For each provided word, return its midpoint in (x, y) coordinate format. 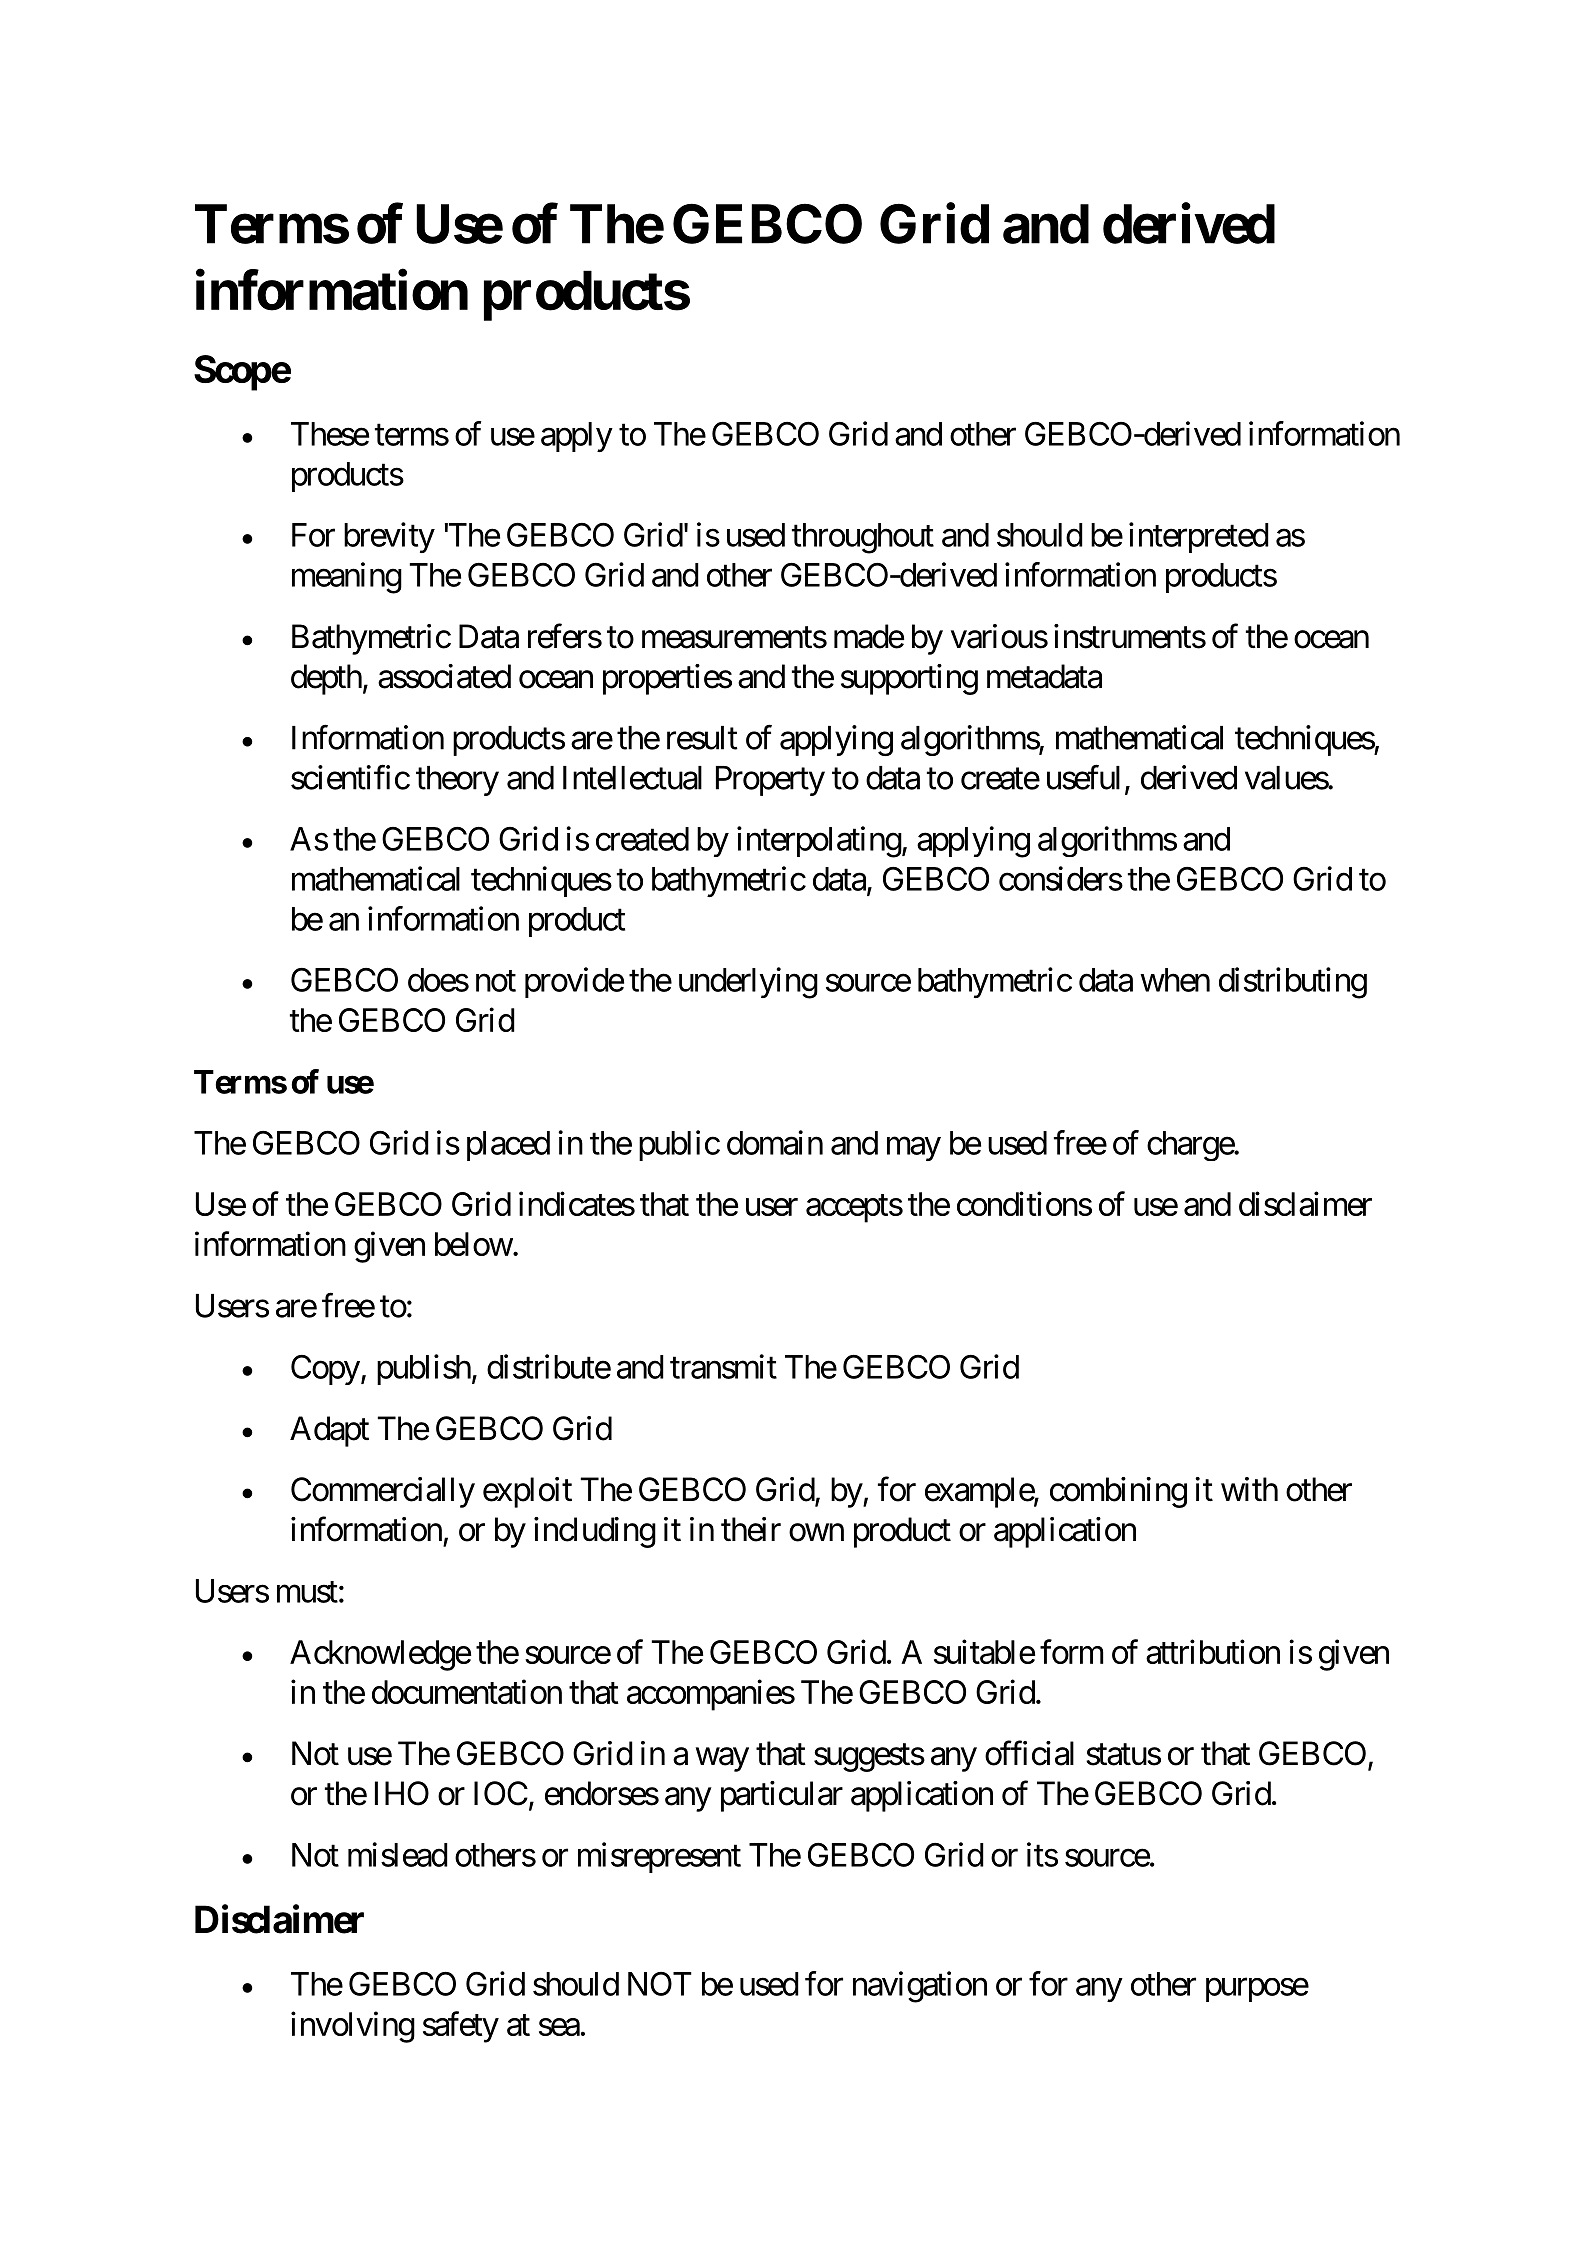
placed (508, 1146)
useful (1083, 777)
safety (461, 2027)
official (1029, 1753)
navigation (920, 1987)
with (1249, 1489)
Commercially (383, 1492)
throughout (863, 538)
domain (775, 1142)
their (751, 1529)
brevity (389, 537)
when (1175, 980)
